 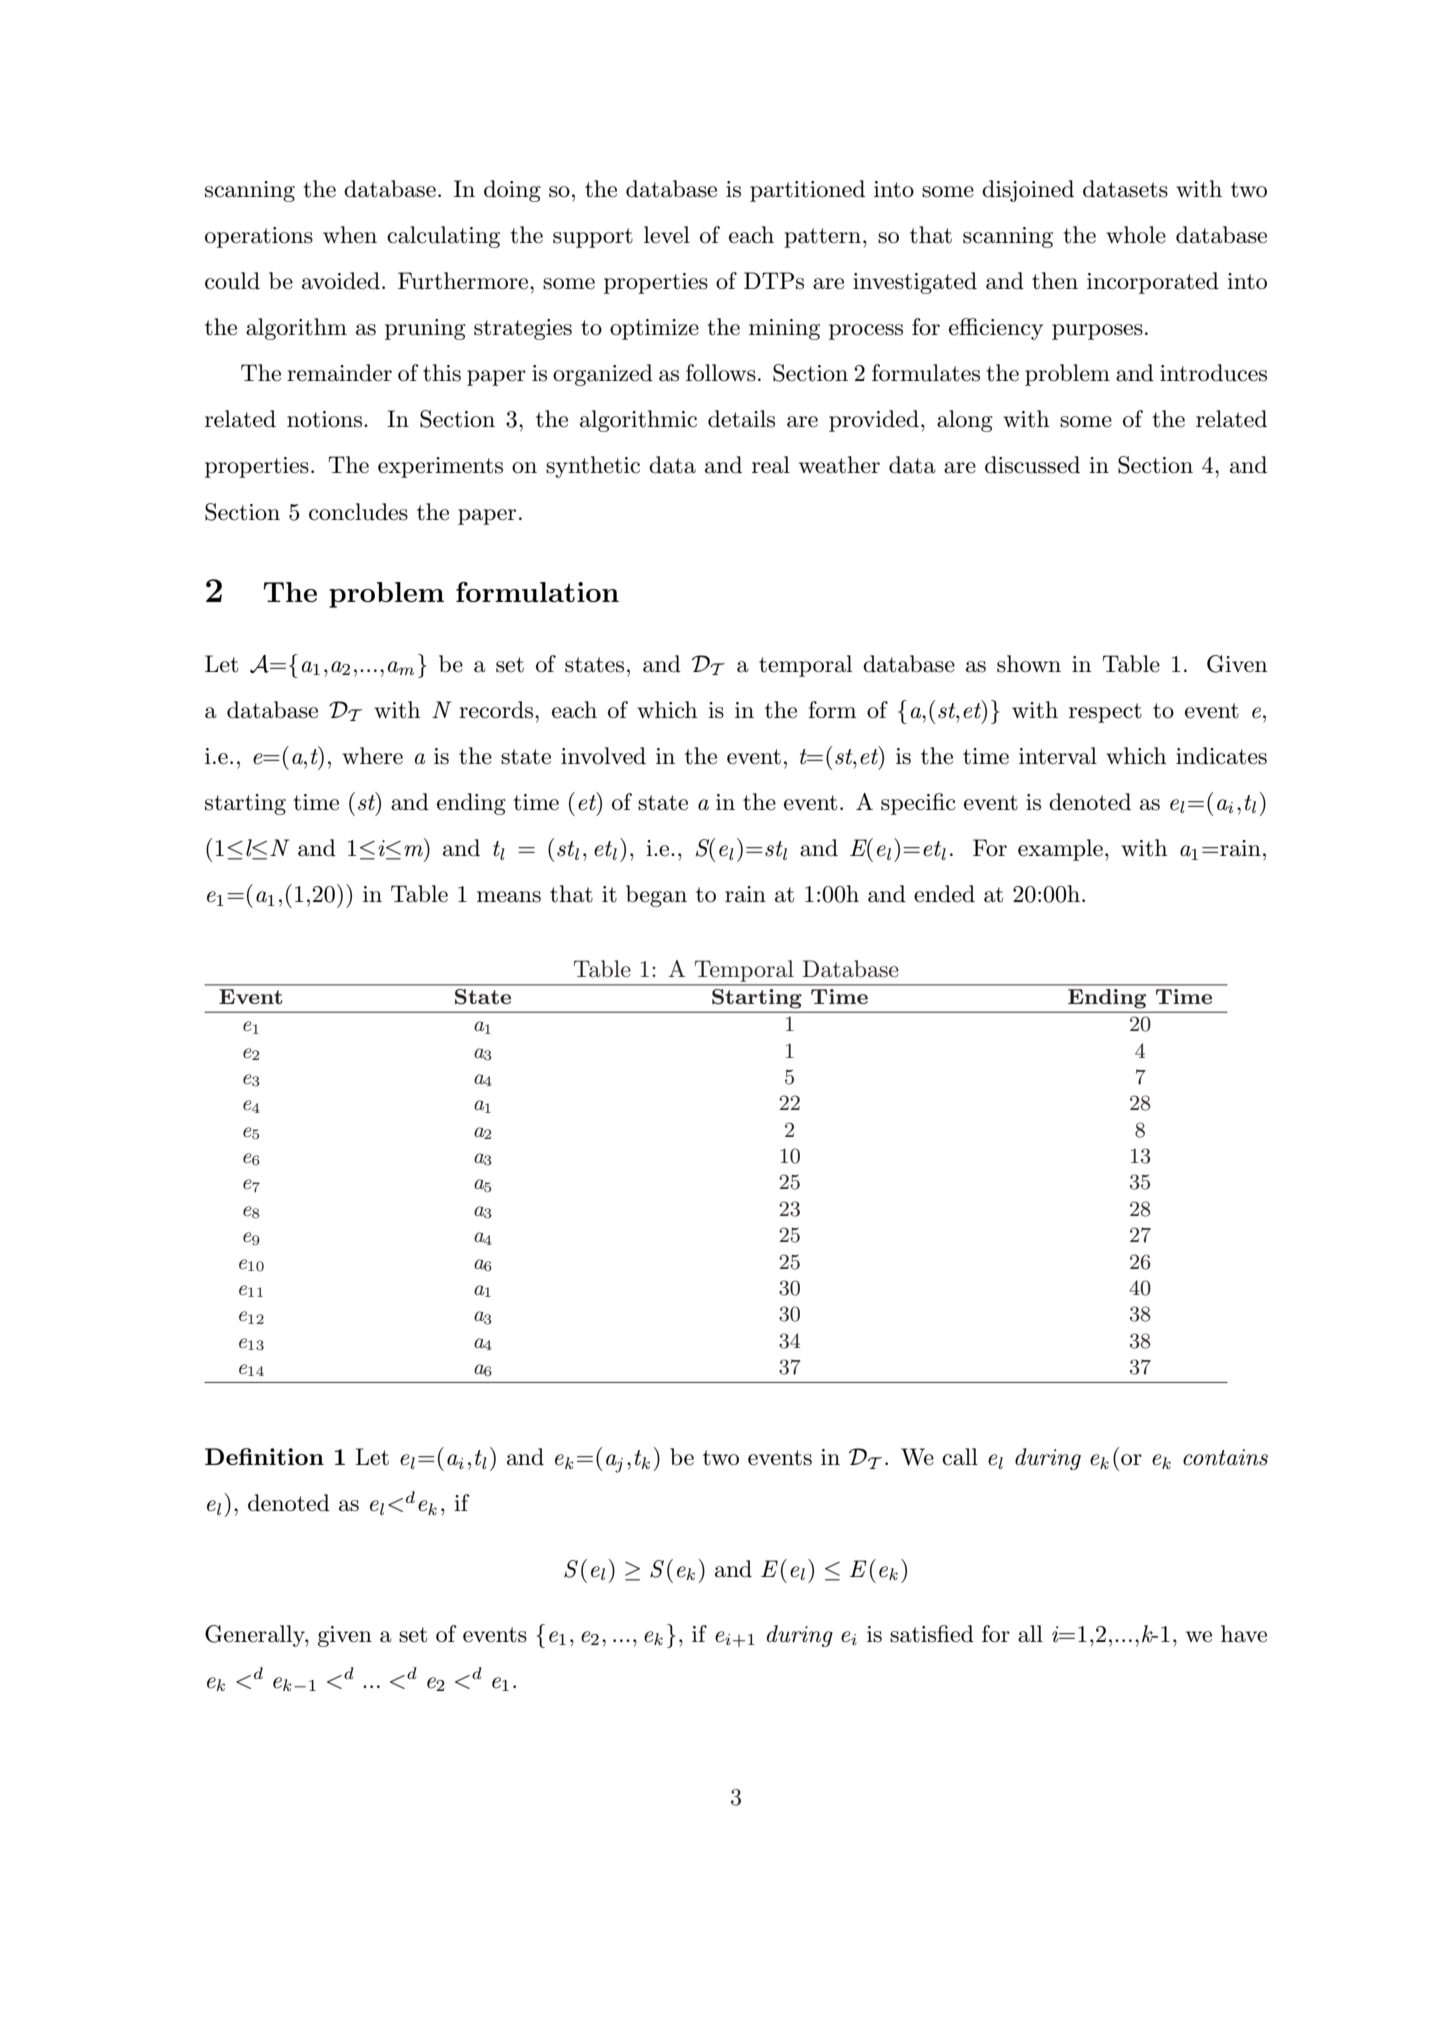 What do you see at coordinates (1136, 235) in the screenshot?
I see `whole` at bounding box center [1136, 235].
